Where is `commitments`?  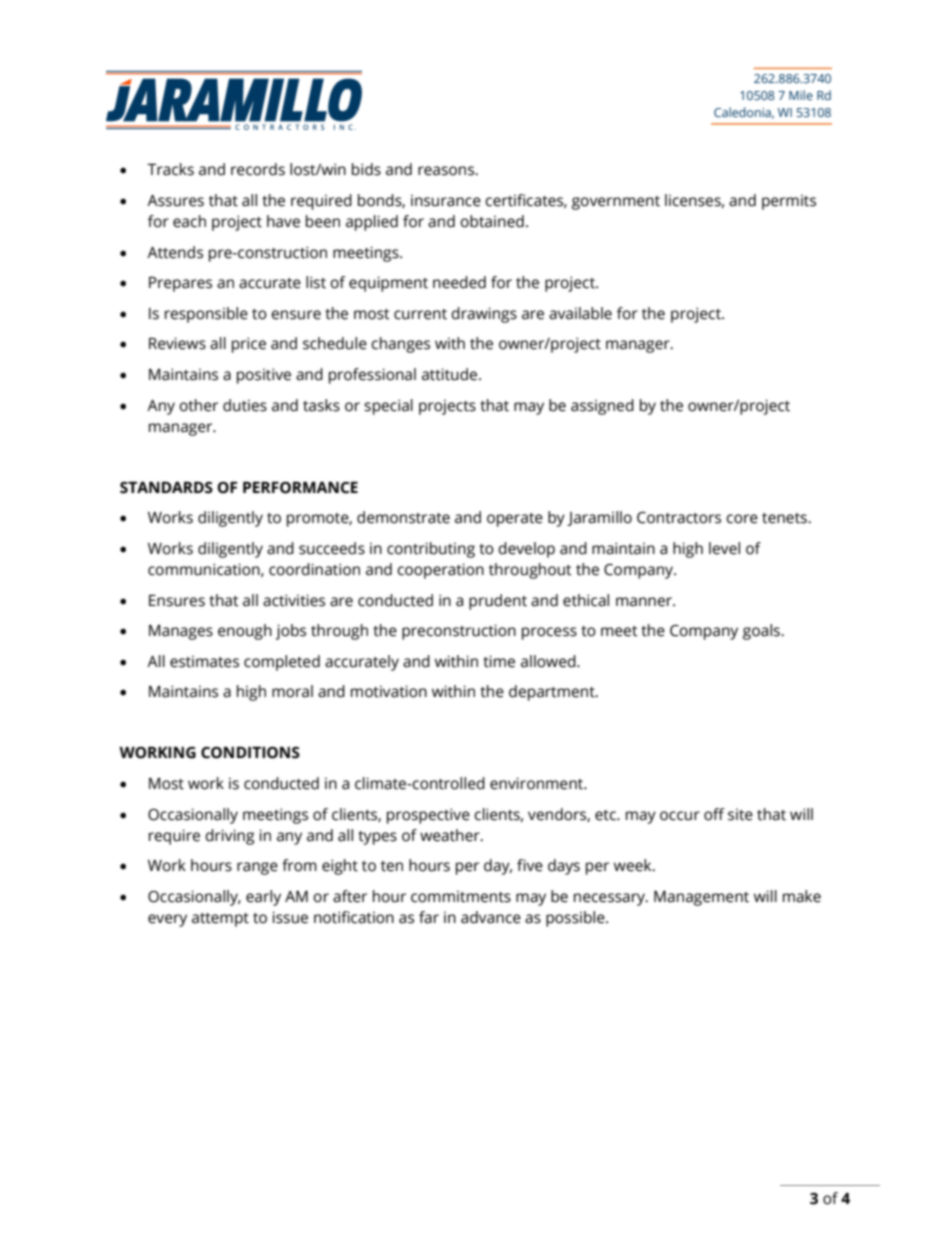
commitments is located at coordinates (461, 897).
